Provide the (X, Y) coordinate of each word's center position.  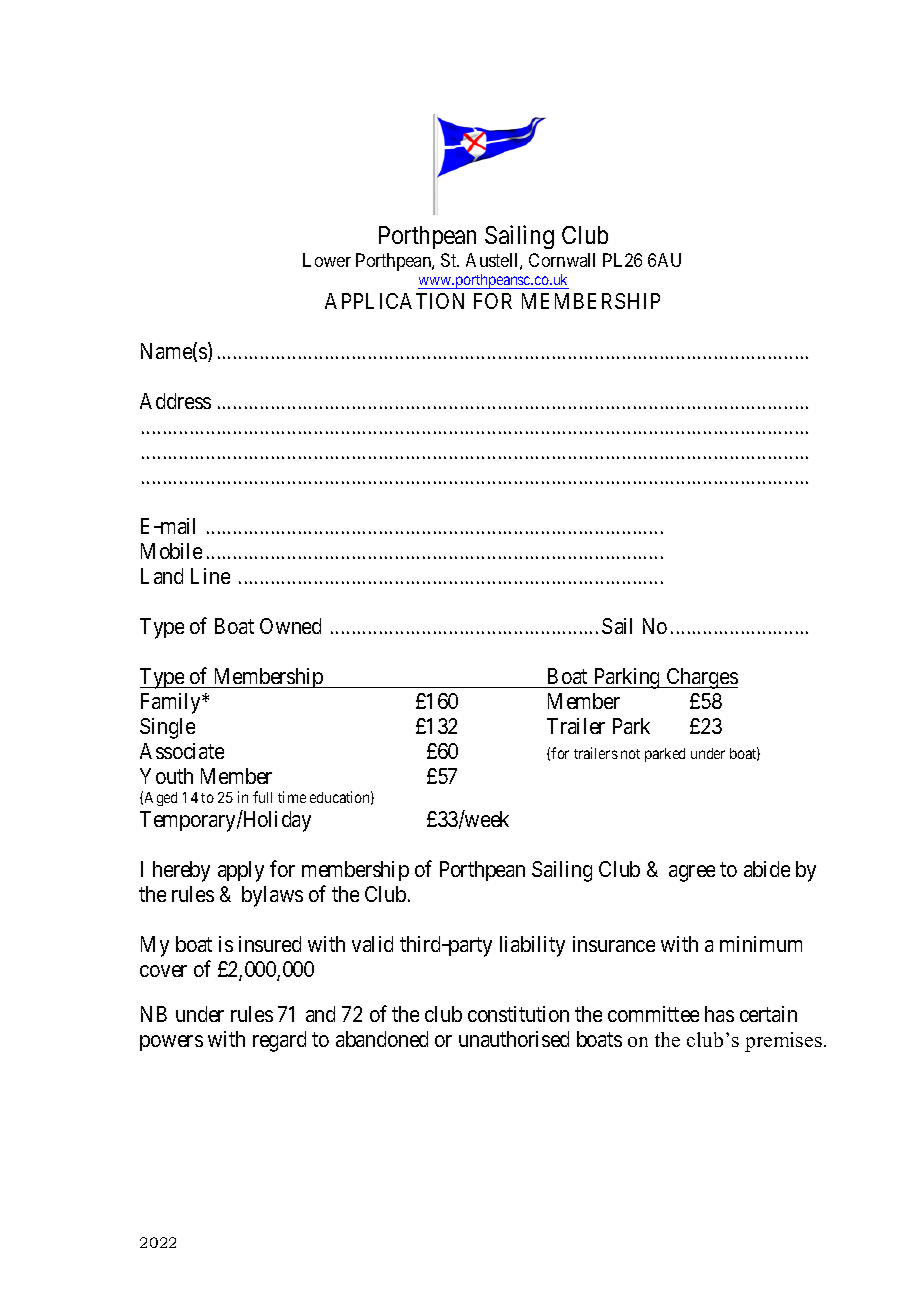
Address (175, 401)
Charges (701, 678)
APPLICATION (394, 301)
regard (279, 1041)
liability (532, 946)
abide (767, 869)
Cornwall (562, 260)
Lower (327, 260)
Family (172, 703)
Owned (290, 626)
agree (692, 873)
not (630, 754)
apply (241, 871)
